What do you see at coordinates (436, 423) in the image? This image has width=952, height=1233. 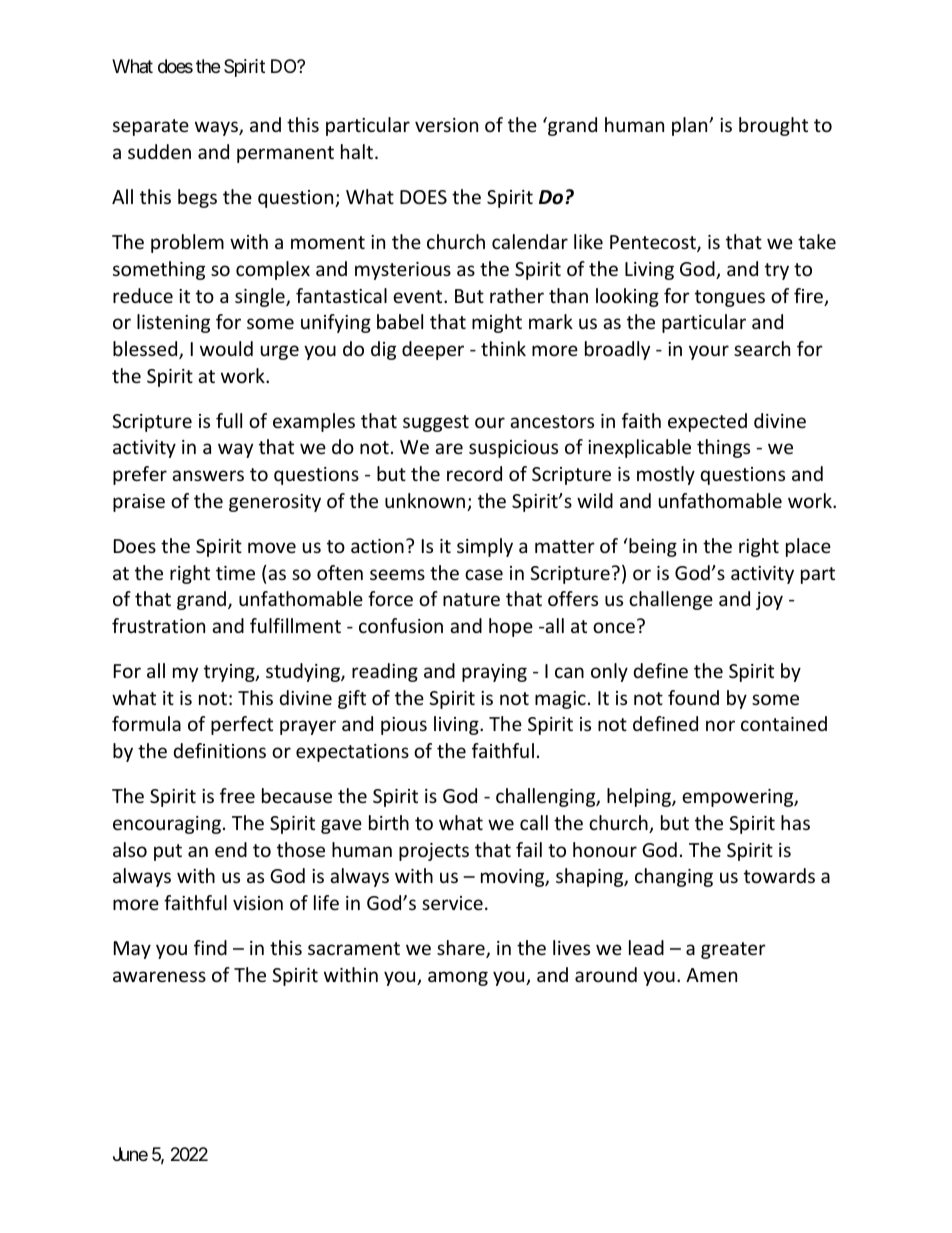 I see `suggest` at bounding box center [436, 423].
